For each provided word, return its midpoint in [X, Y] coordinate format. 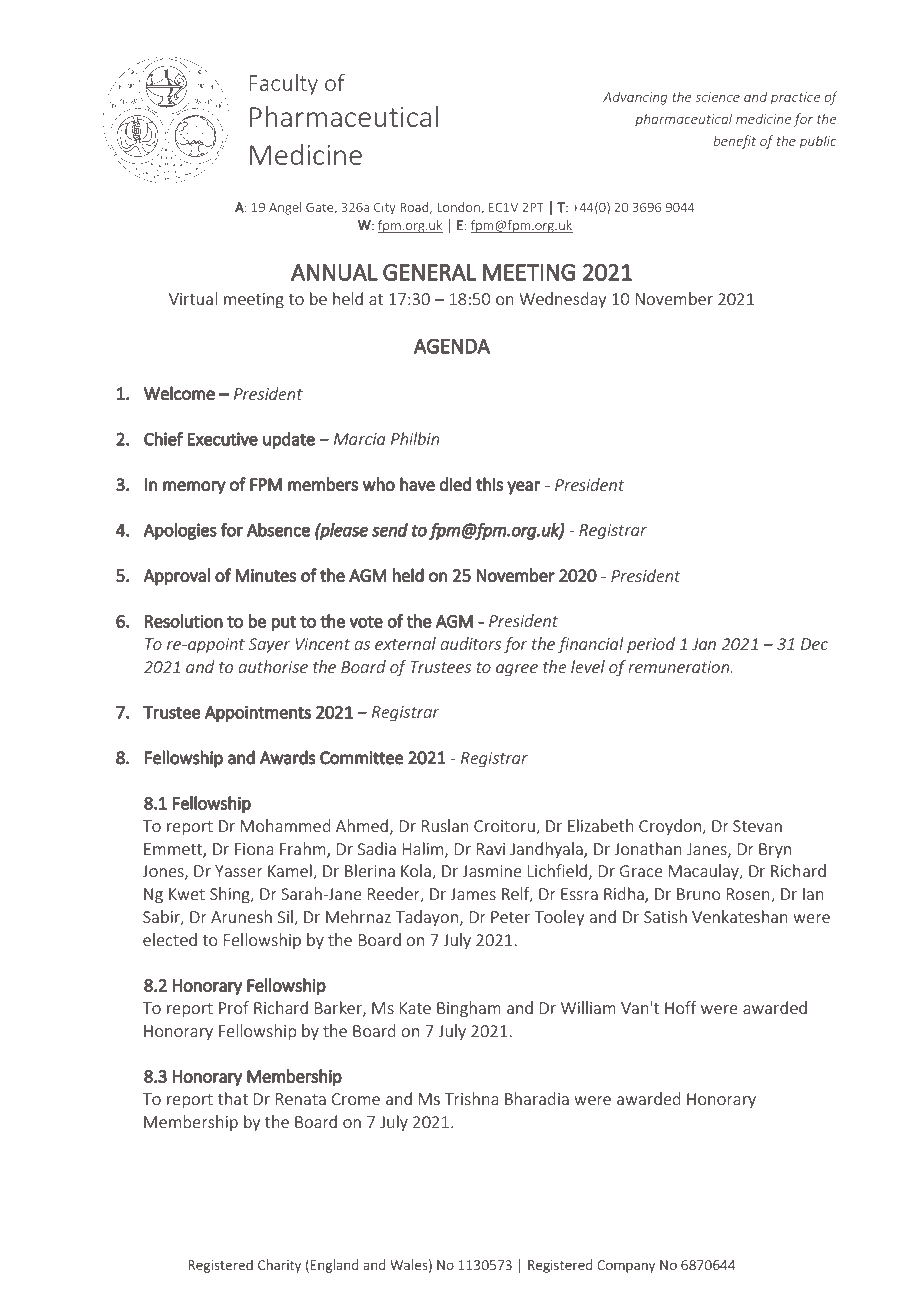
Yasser [239, 871]
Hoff [681, 1007]
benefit [734, 142]
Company [626, 1266]
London [459, 208]
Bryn [775, 850]
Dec [814, 644]
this [489, 484]
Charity [279, 1266]
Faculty [283, 84]
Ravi [491, 849]
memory [194, 488]
